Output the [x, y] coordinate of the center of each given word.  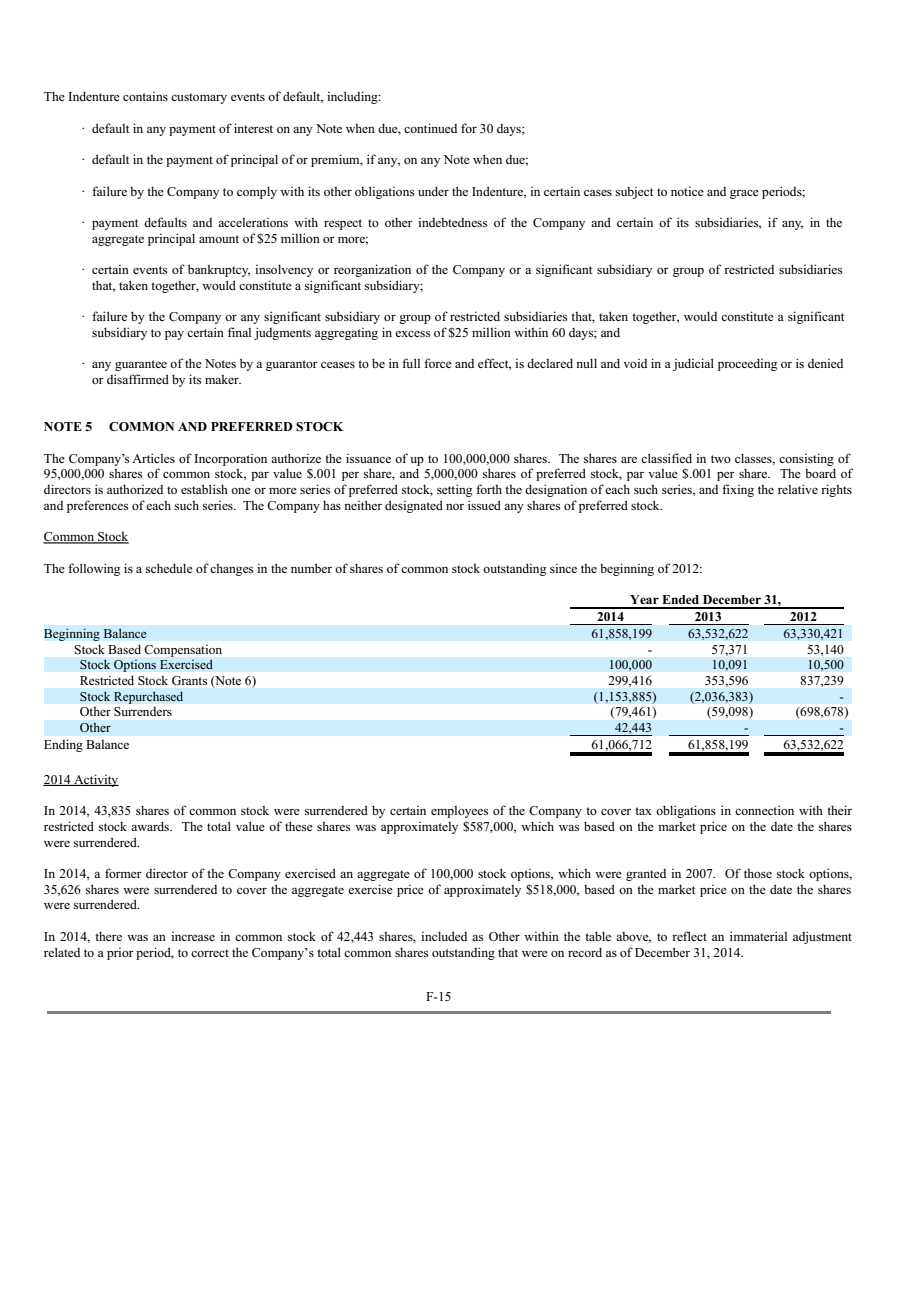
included [444, 936]
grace [744, 194]
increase [193, 936]
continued [430, 128]
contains [145, 96]
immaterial [758, 936]
